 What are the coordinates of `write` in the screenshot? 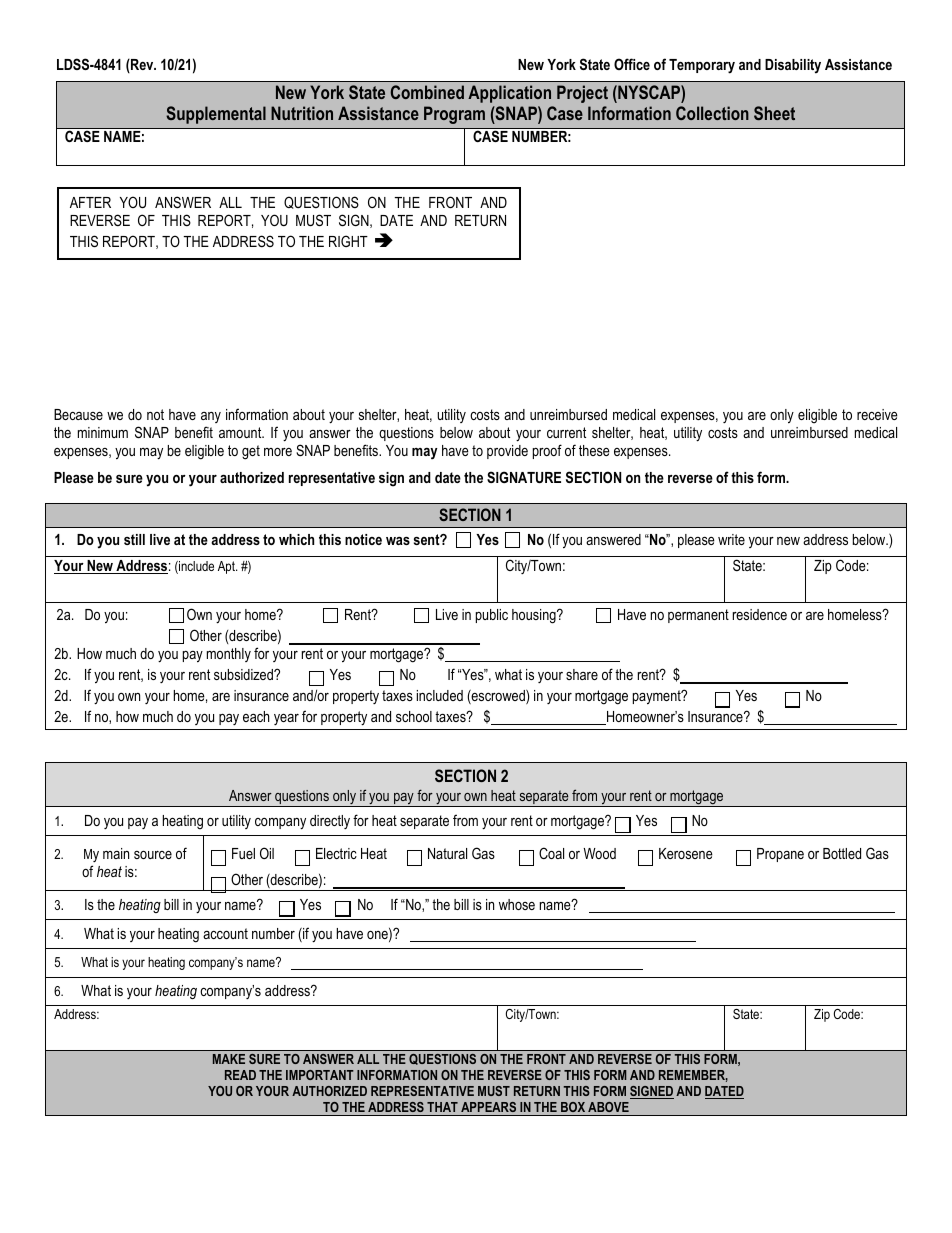 It's located at (731, 539).
